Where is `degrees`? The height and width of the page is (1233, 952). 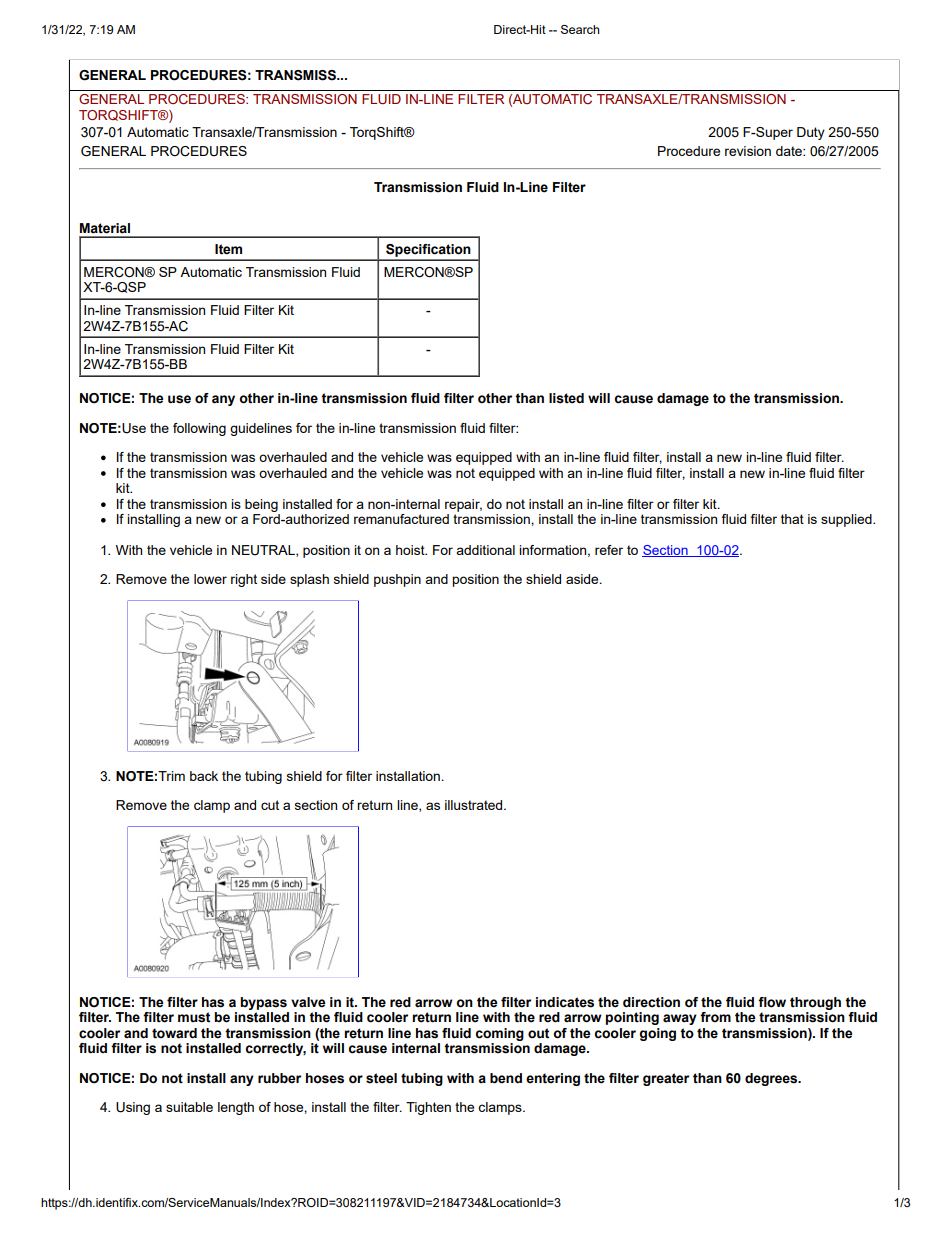
degrees is located at coordinates (772, 1079).
